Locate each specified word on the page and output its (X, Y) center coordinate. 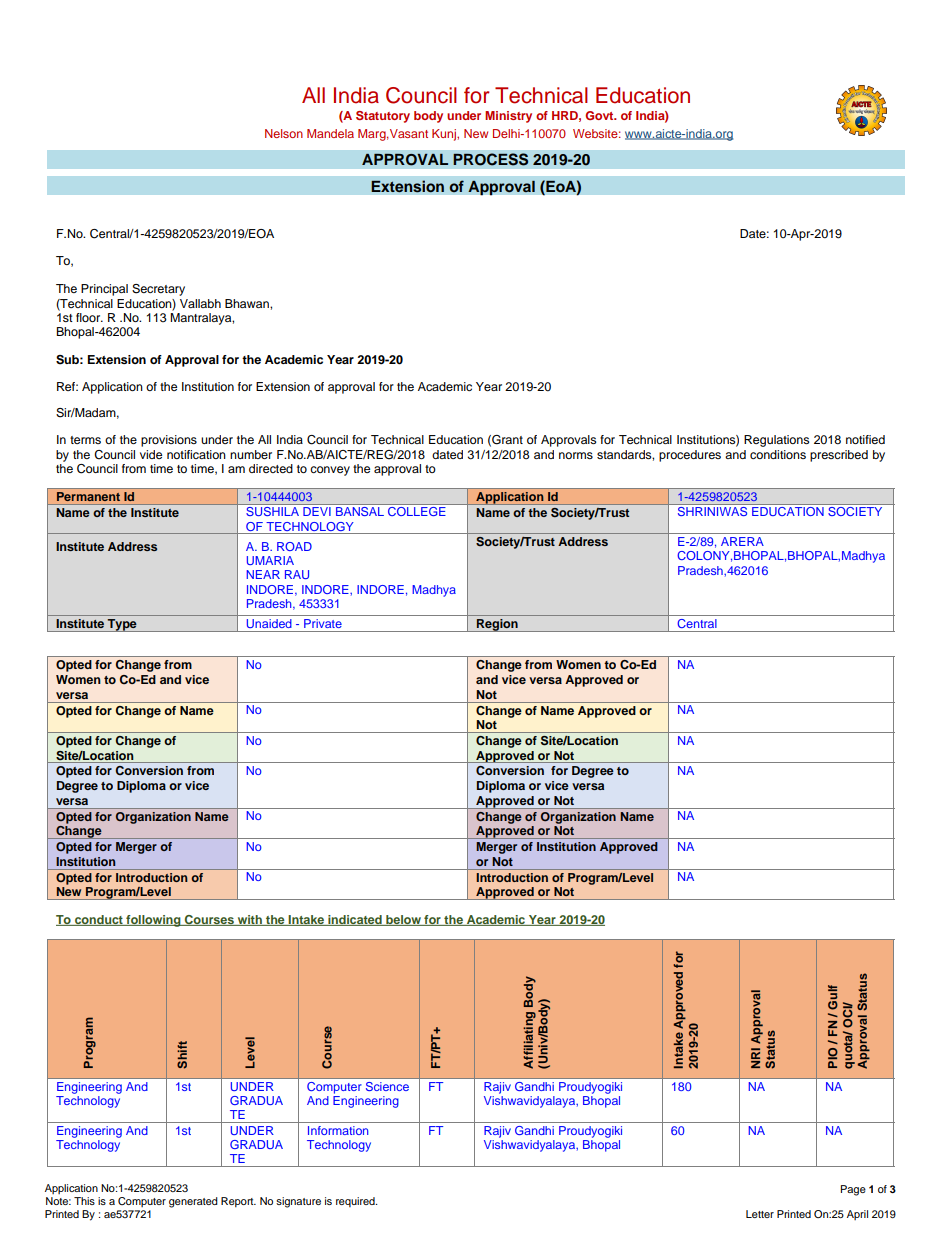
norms (576, 455)
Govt (600, 115)
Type (122, 625)
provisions (169, 441)
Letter (760, 1214)
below (403, 920)
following (153, 921)
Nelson (284, 133)
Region (497, 625)
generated (193, 1202)
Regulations (776, 441)
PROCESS (491, 159)
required (356, 1202)
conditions (778, 454)
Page (853, 1190)
